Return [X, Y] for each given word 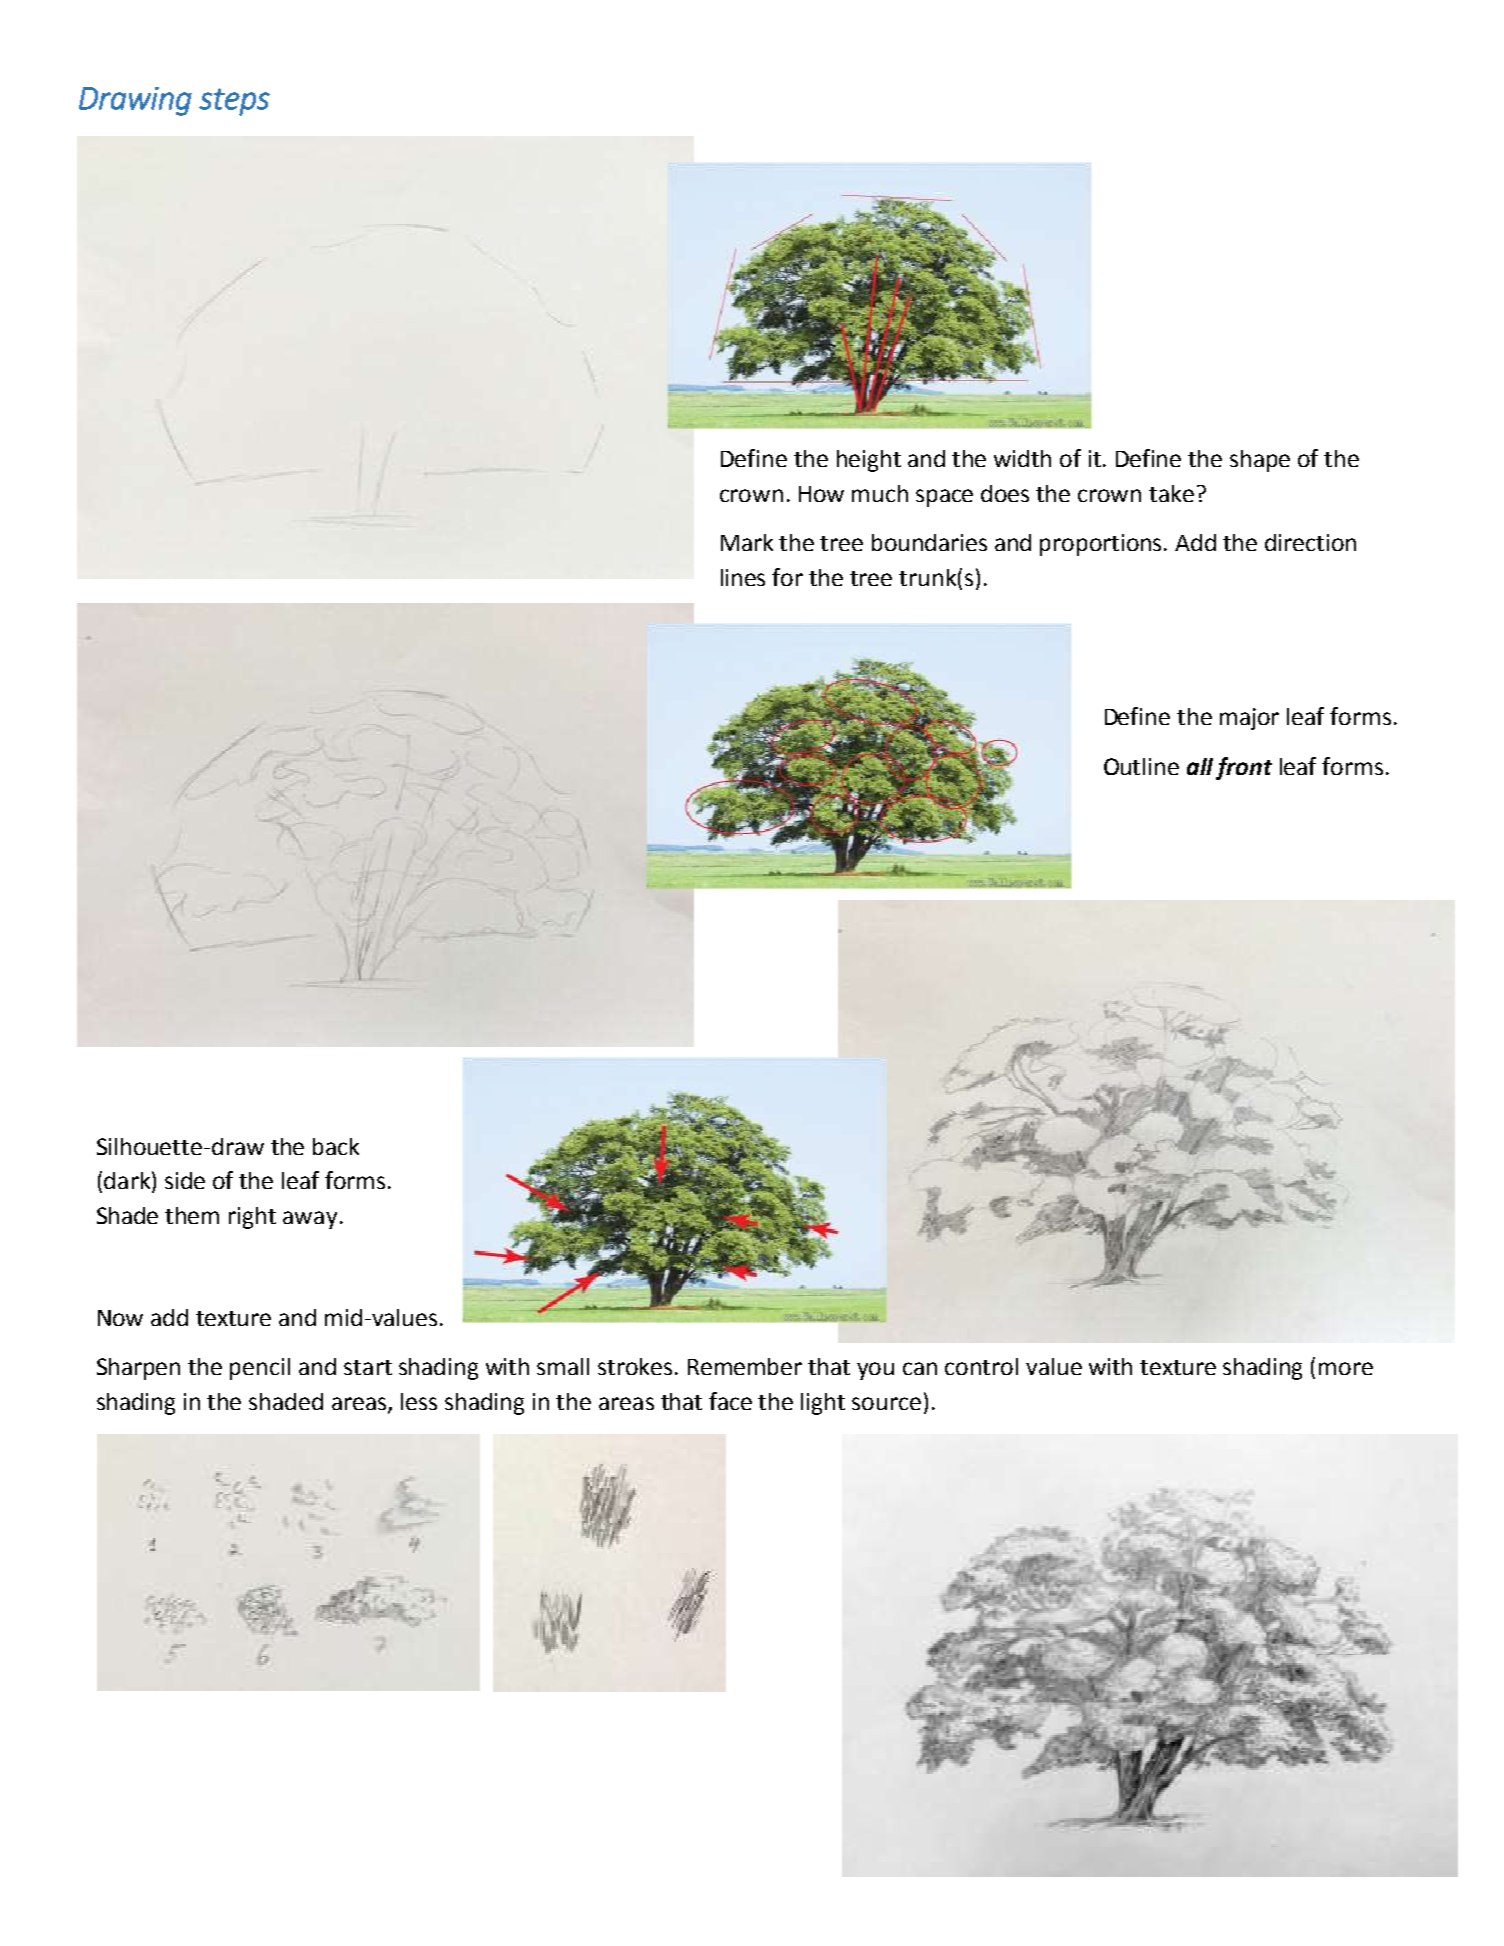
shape [1260, 461]
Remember [745, 1366]
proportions [1102, 545]
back [336, 1146]
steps [234, 102]
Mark [747, 542]
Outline [1141, 766]
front [1244, 768]
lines [743, 577]
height [869, 461]
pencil [260, 1369]
